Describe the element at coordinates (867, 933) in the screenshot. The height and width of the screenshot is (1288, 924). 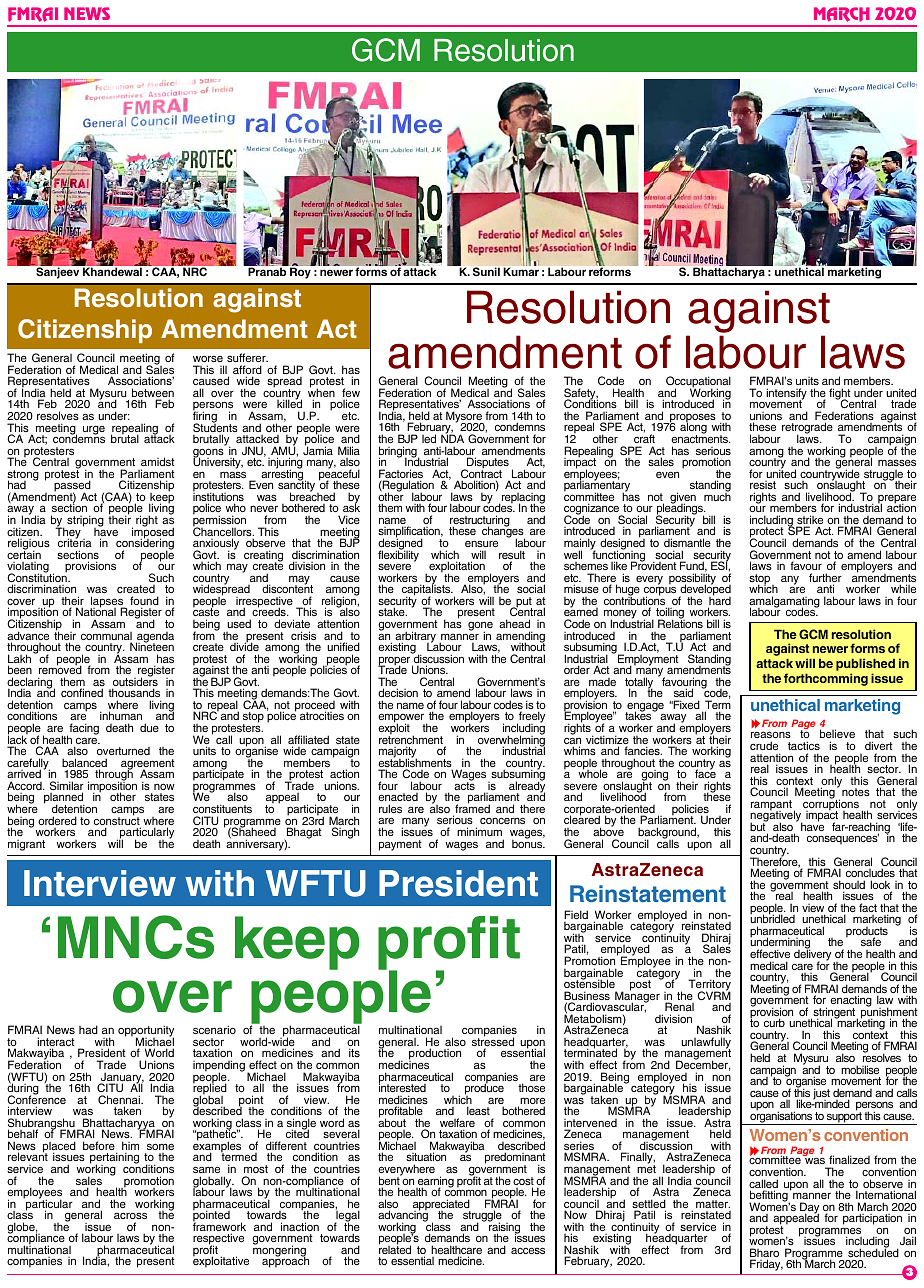
I see `products` at that location.
